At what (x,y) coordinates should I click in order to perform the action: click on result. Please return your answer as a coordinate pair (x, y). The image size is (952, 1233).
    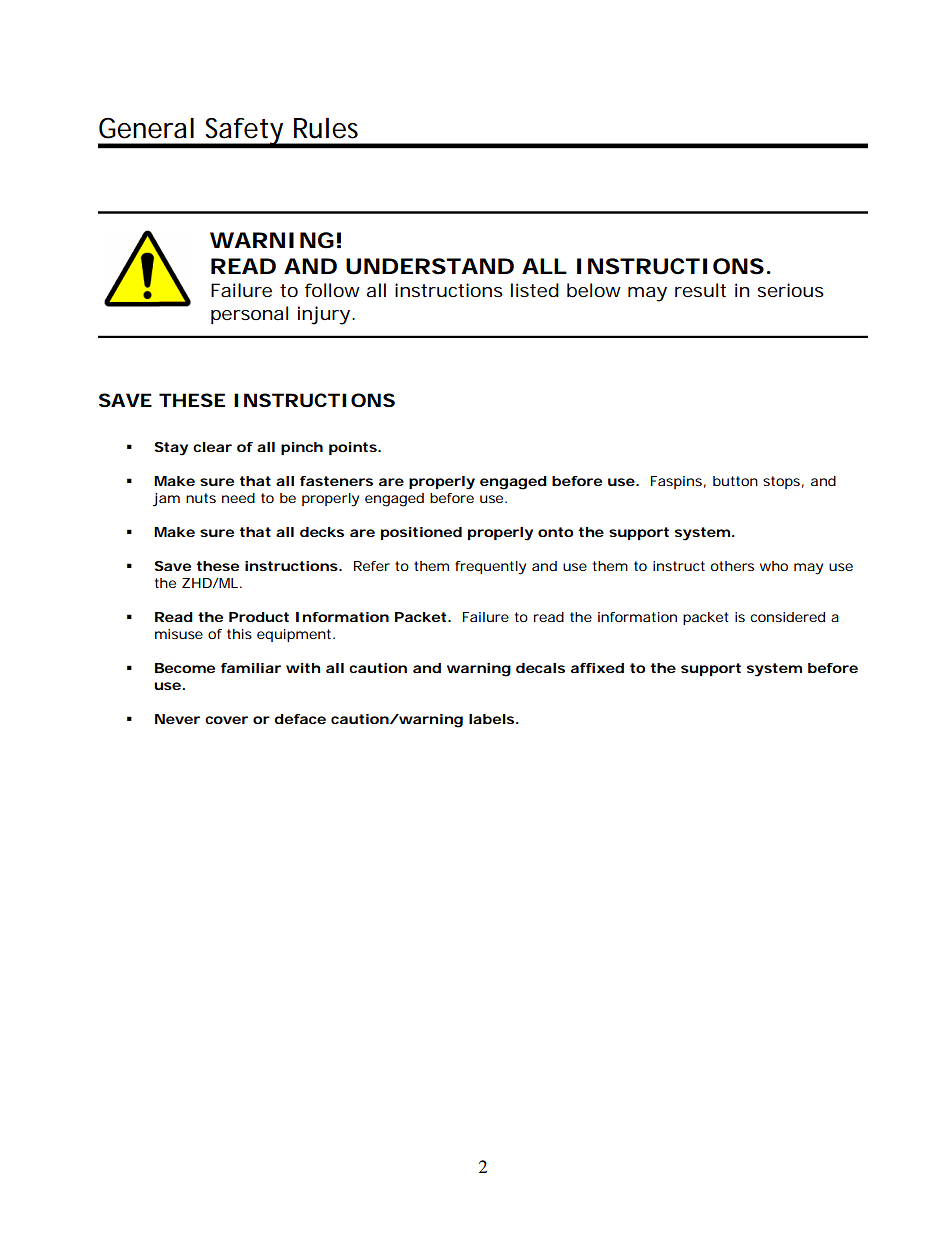
    Looking at the image, I should click on (700, 290).
